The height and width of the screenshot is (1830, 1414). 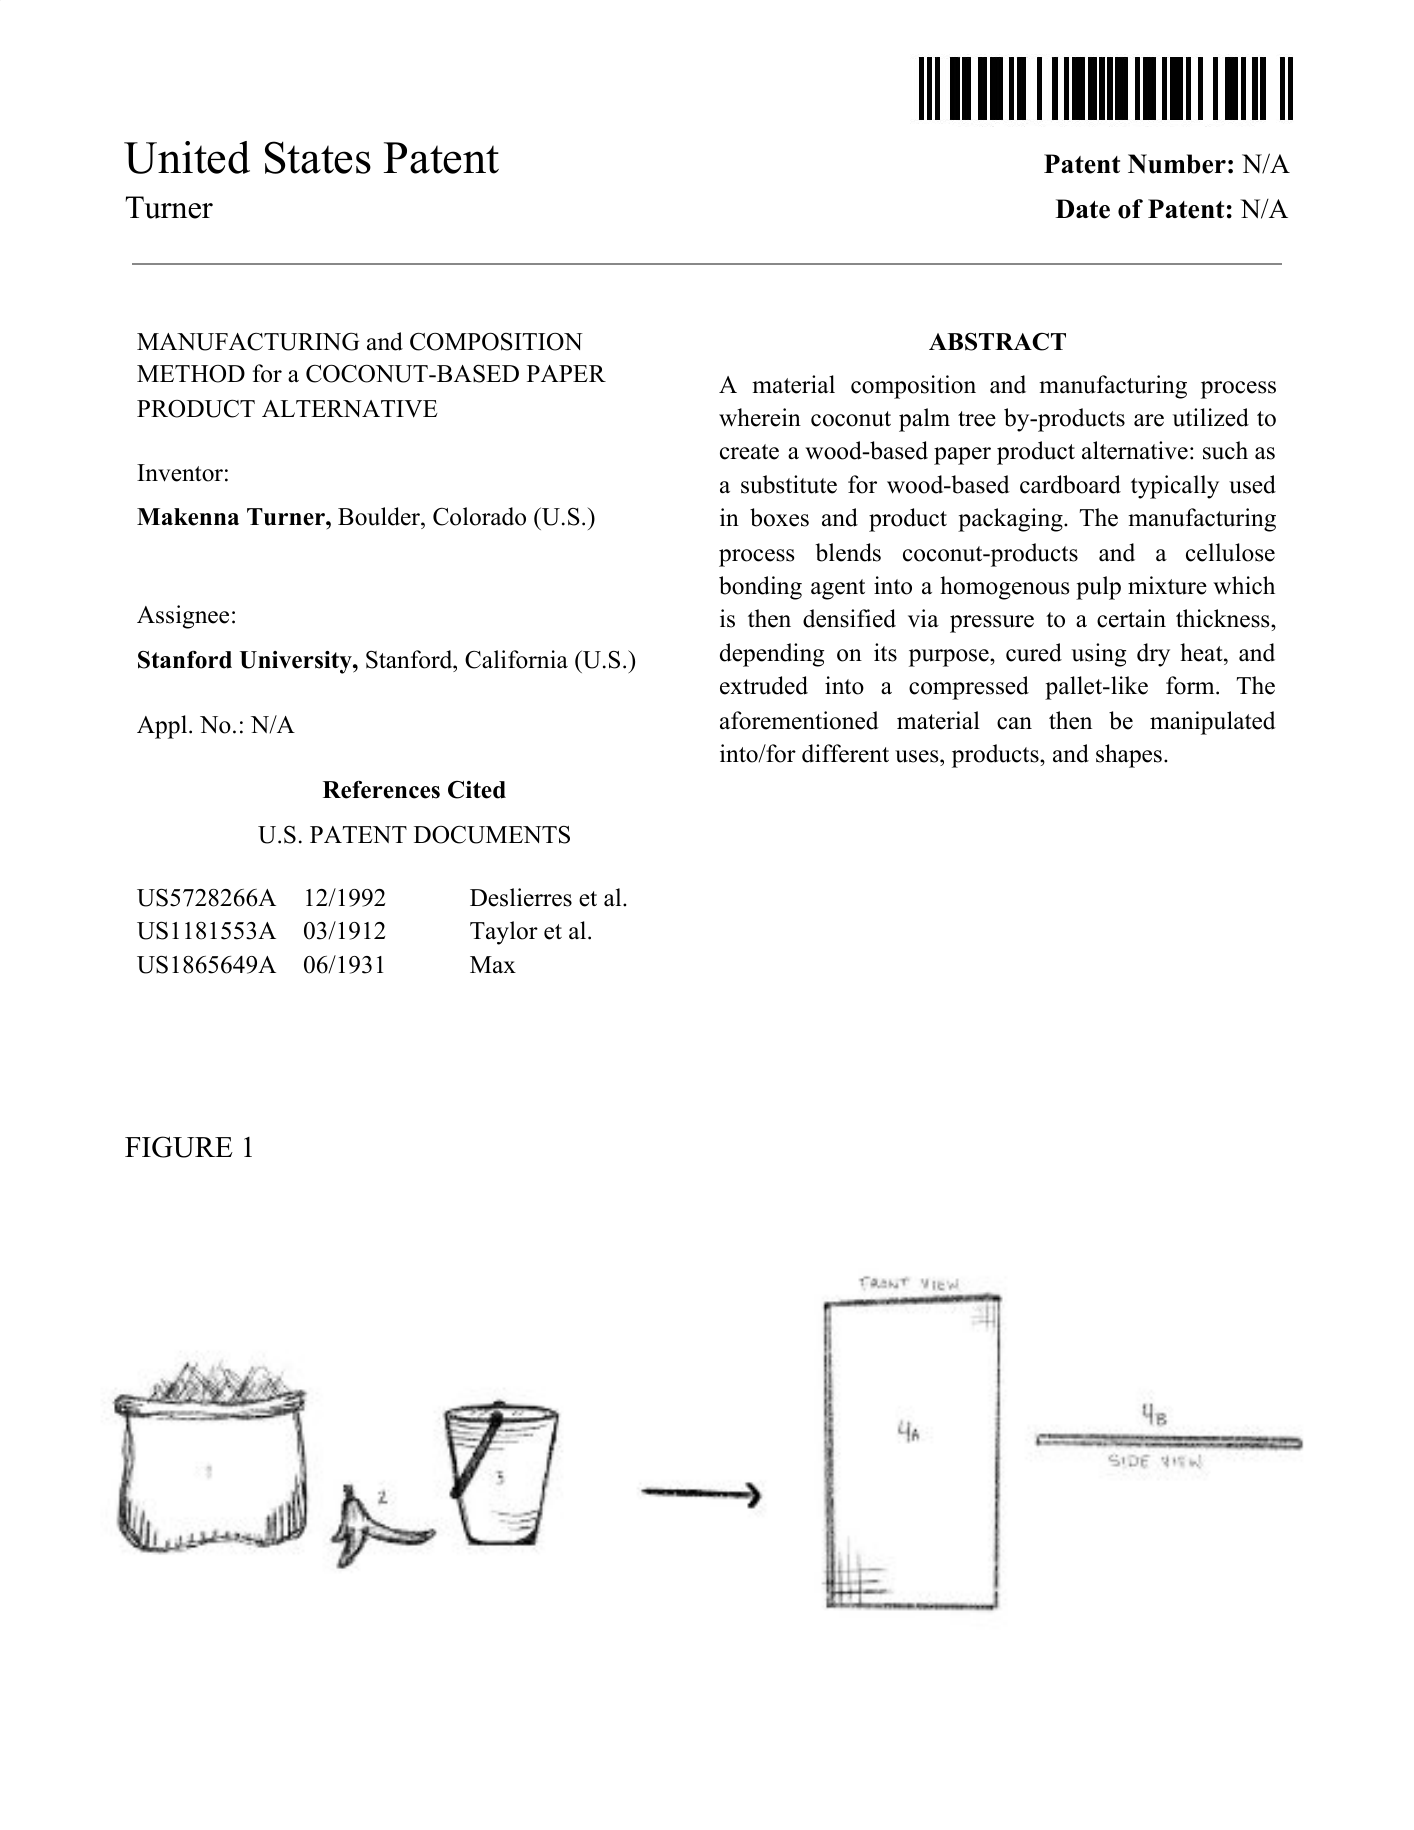 What do you see at coordinates (191, 374) in the screenshot?
I see `METHOD` at bounding box center [191, 374].
